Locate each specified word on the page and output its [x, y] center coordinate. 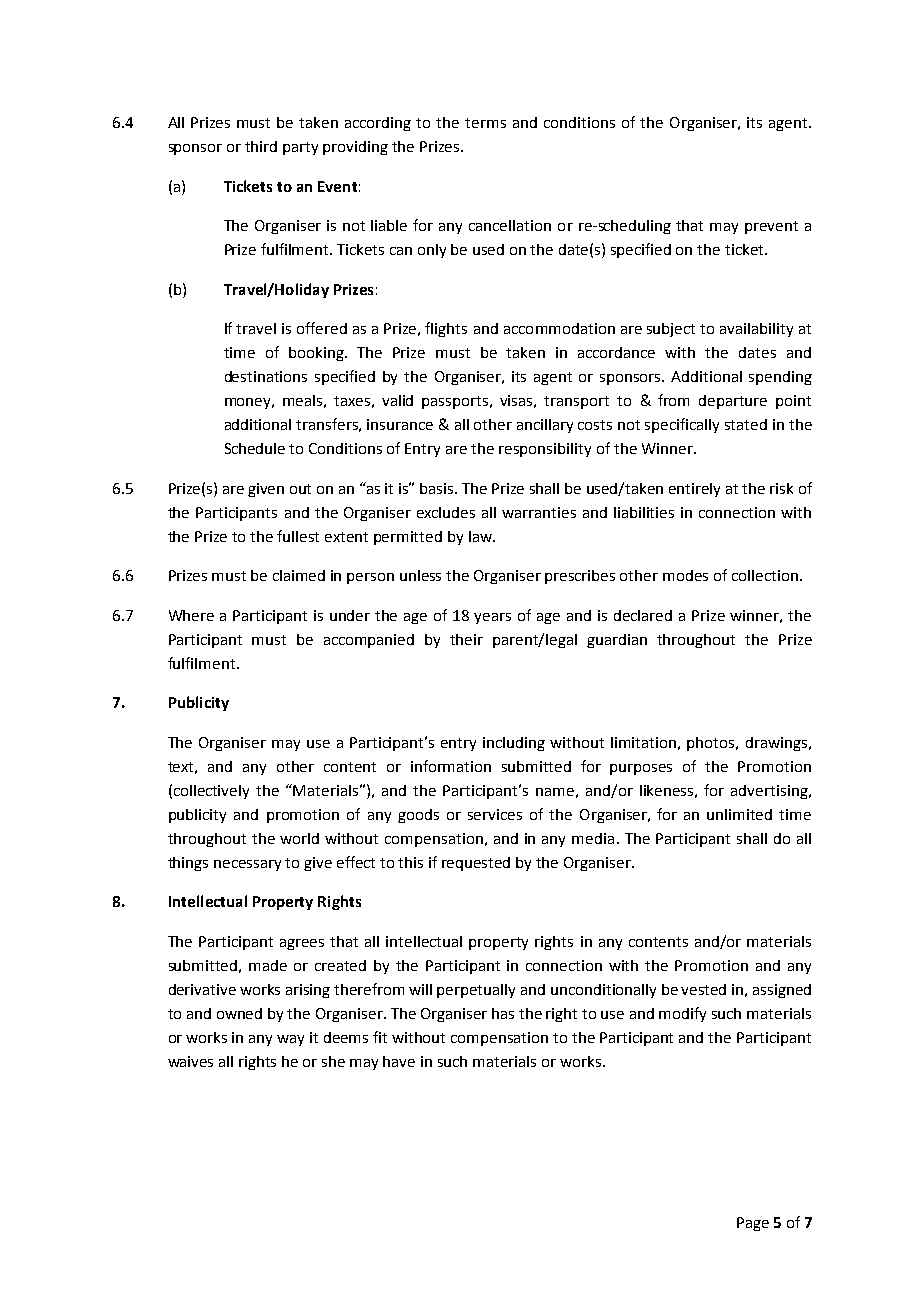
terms [485, 123]
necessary [247, 865]
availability [756, 330]
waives [190, 1061]
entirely [694, 490]
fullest [298, 536]
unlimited [739, 814]
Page [753, 1224]
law [481, 536]
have [399, 1061]
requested [476, 864]
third [261, 146]
